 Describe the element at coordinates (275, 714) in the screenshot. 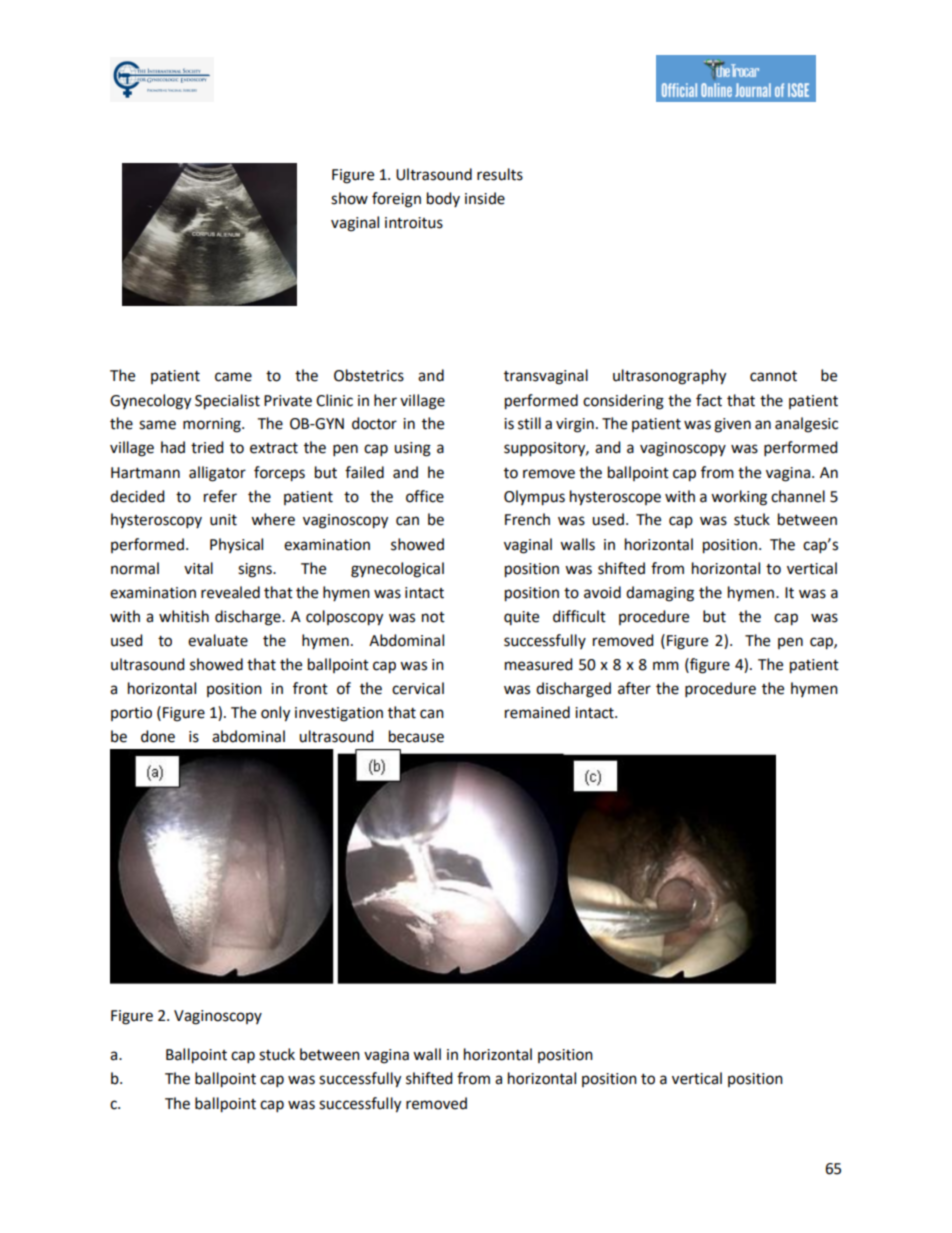

I see `only` at that location.
